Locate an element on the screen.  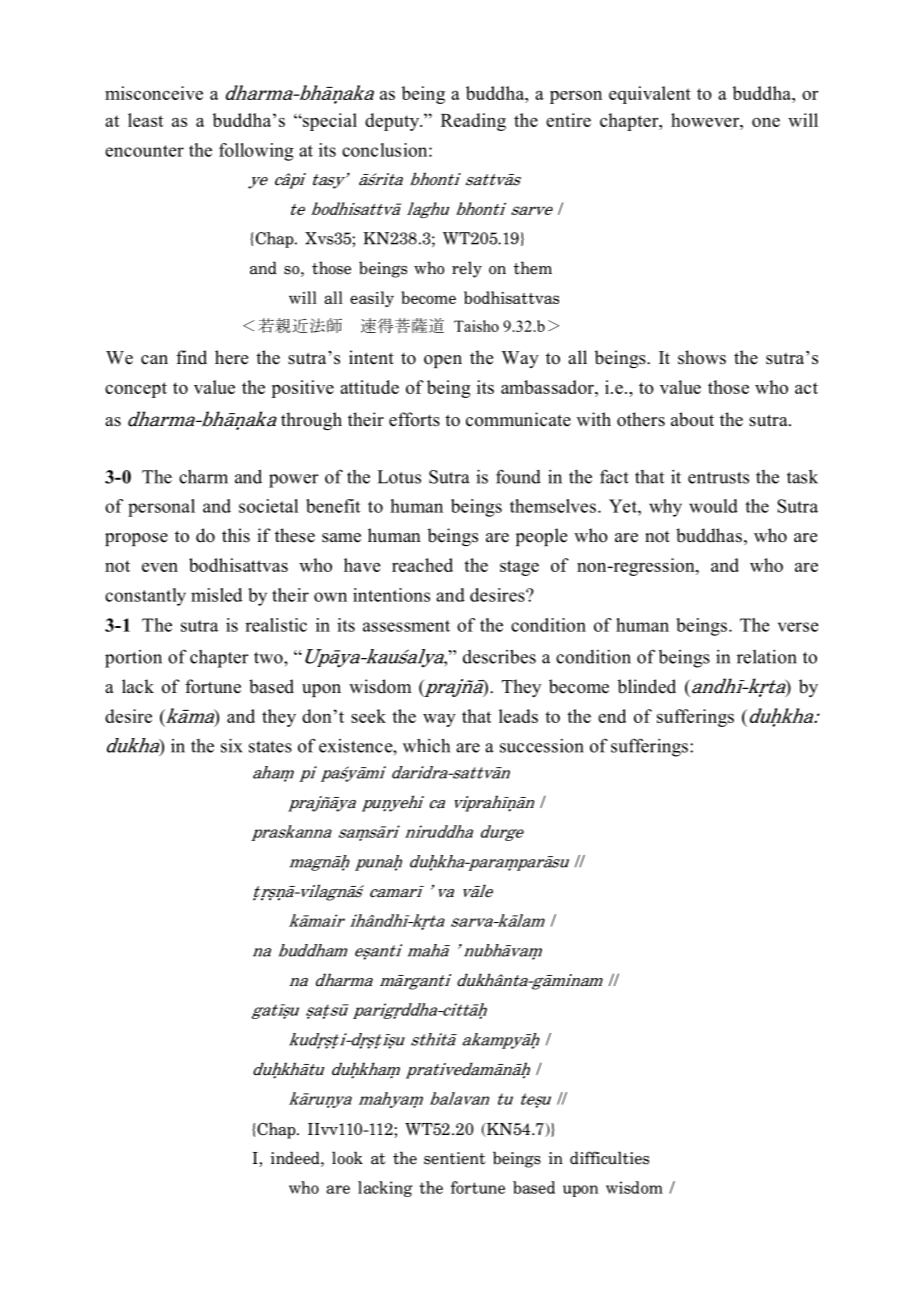
misled is located at coordinates (216, 595).
